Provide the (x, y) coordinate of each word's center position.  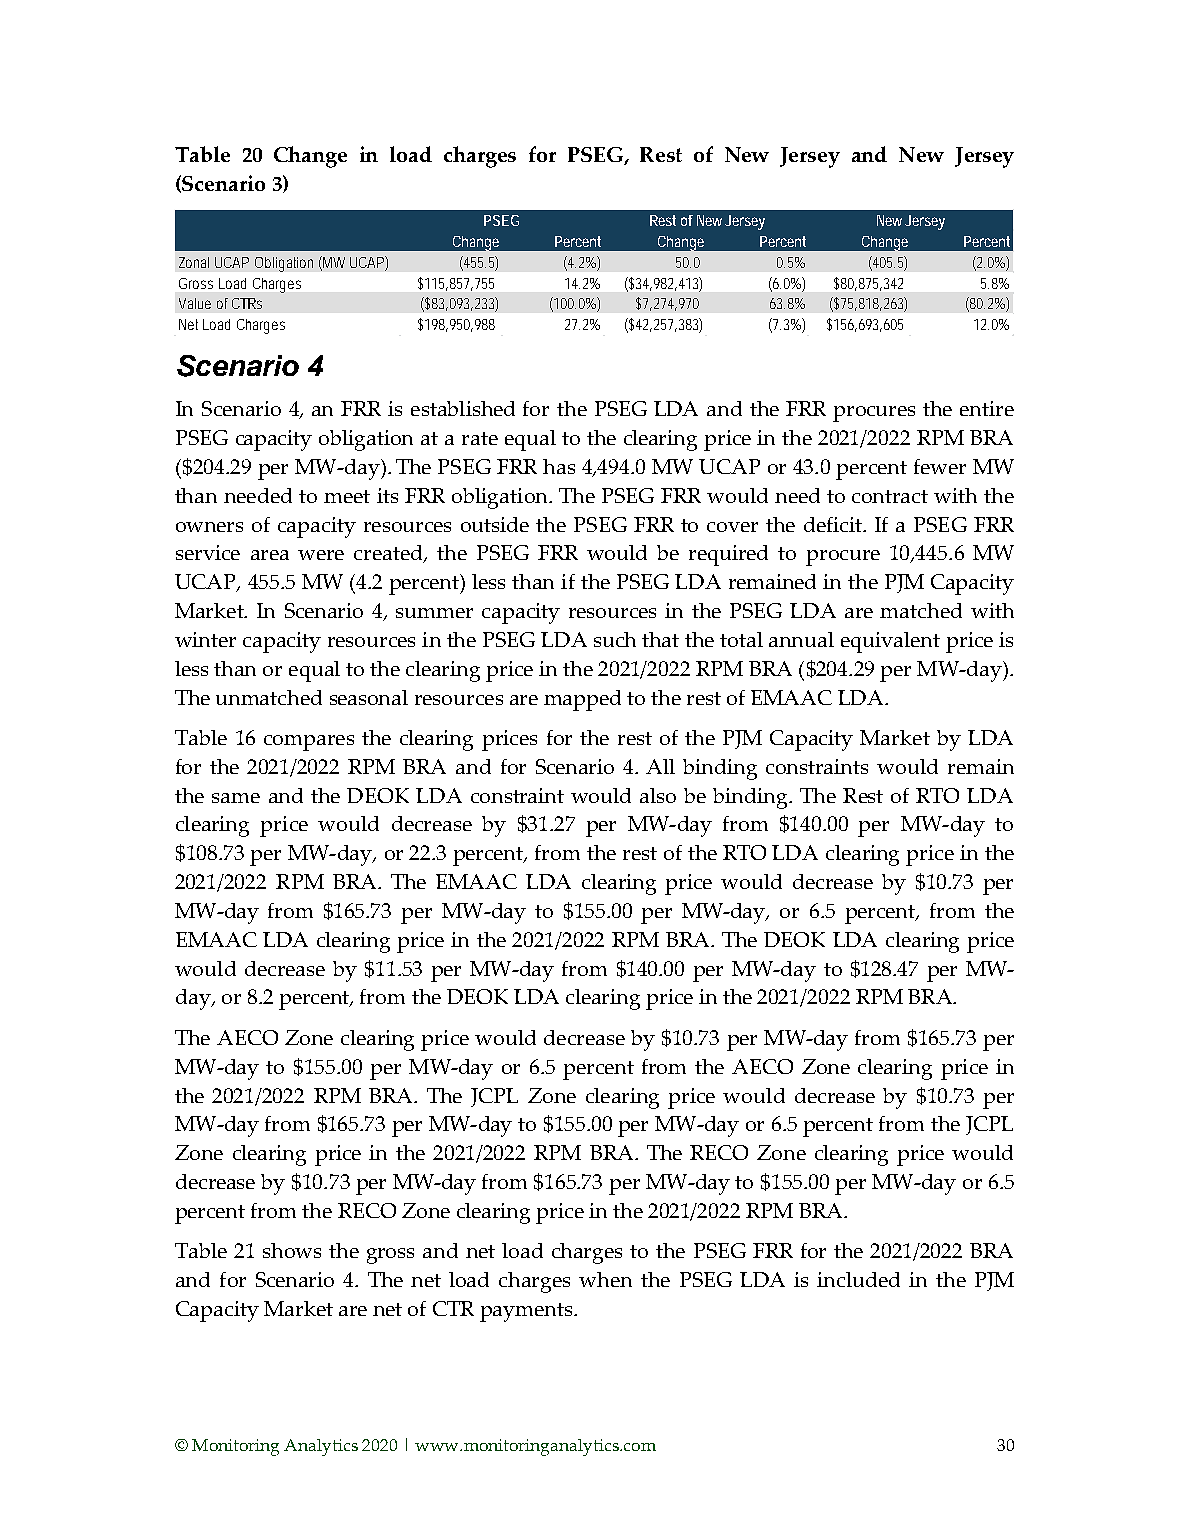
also (658, 795)
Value (195, 303)
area (270, 555)
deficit (834, 524)
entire (987, 408)
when (605, 1279)
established (463, 408)
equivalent (890, 642)
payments (527, 1312)
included (858, 1279)
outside (495, 524)
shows (292, 1250)
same (236, 798)
